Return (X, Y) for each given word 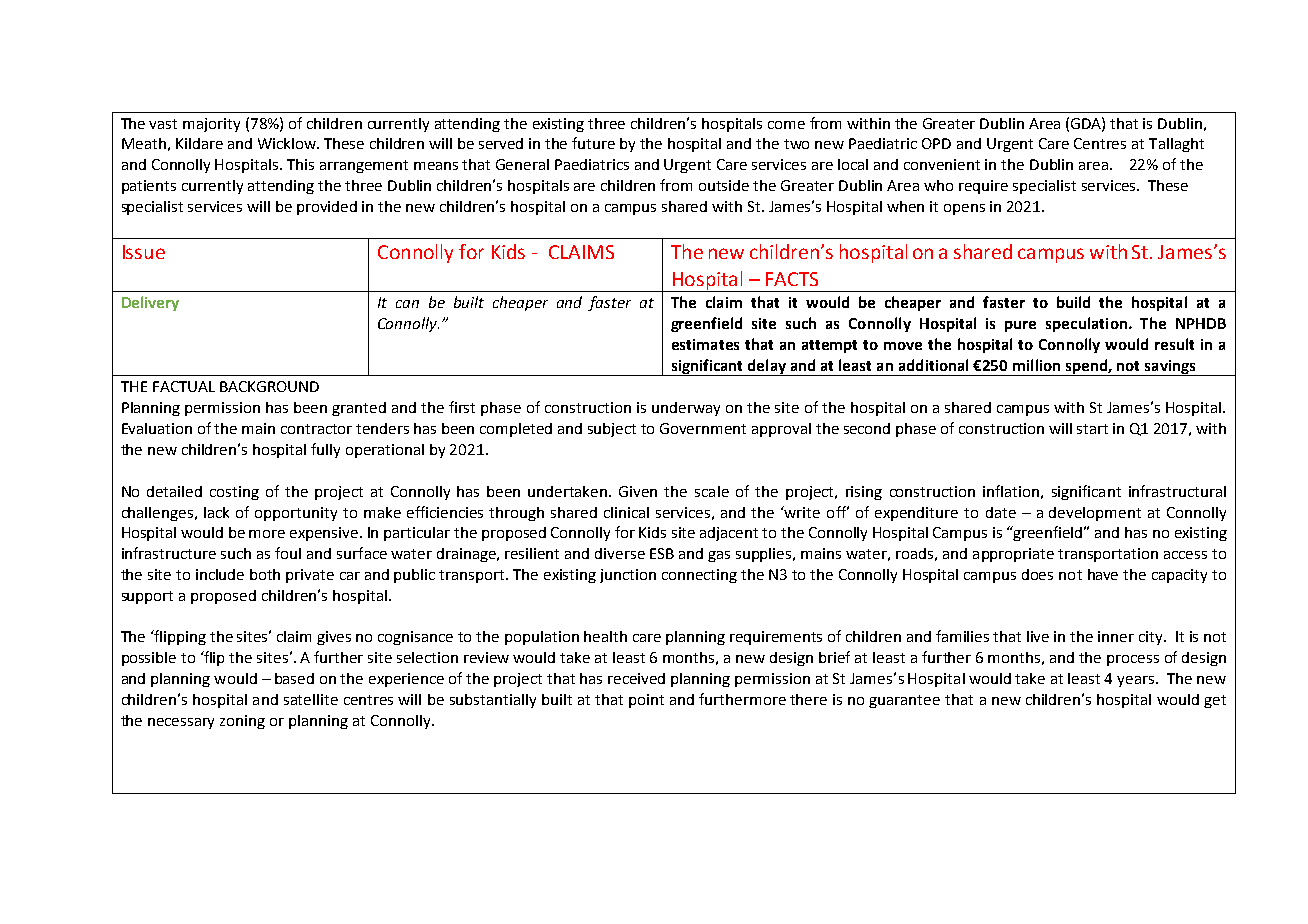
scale (712, 491)
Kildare (199, 143)
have (1103, 574)
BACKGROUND (269, 386)
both (265, 574)
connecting (699, 576)
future (593, 143)
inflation (1011, 491)
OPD (936, 143)
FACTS (792, 279)
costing (234, 493)
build (1073, 302)
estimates (705, 344)
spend (1086, 367)
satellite (311, 699)
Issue (144, 252)
